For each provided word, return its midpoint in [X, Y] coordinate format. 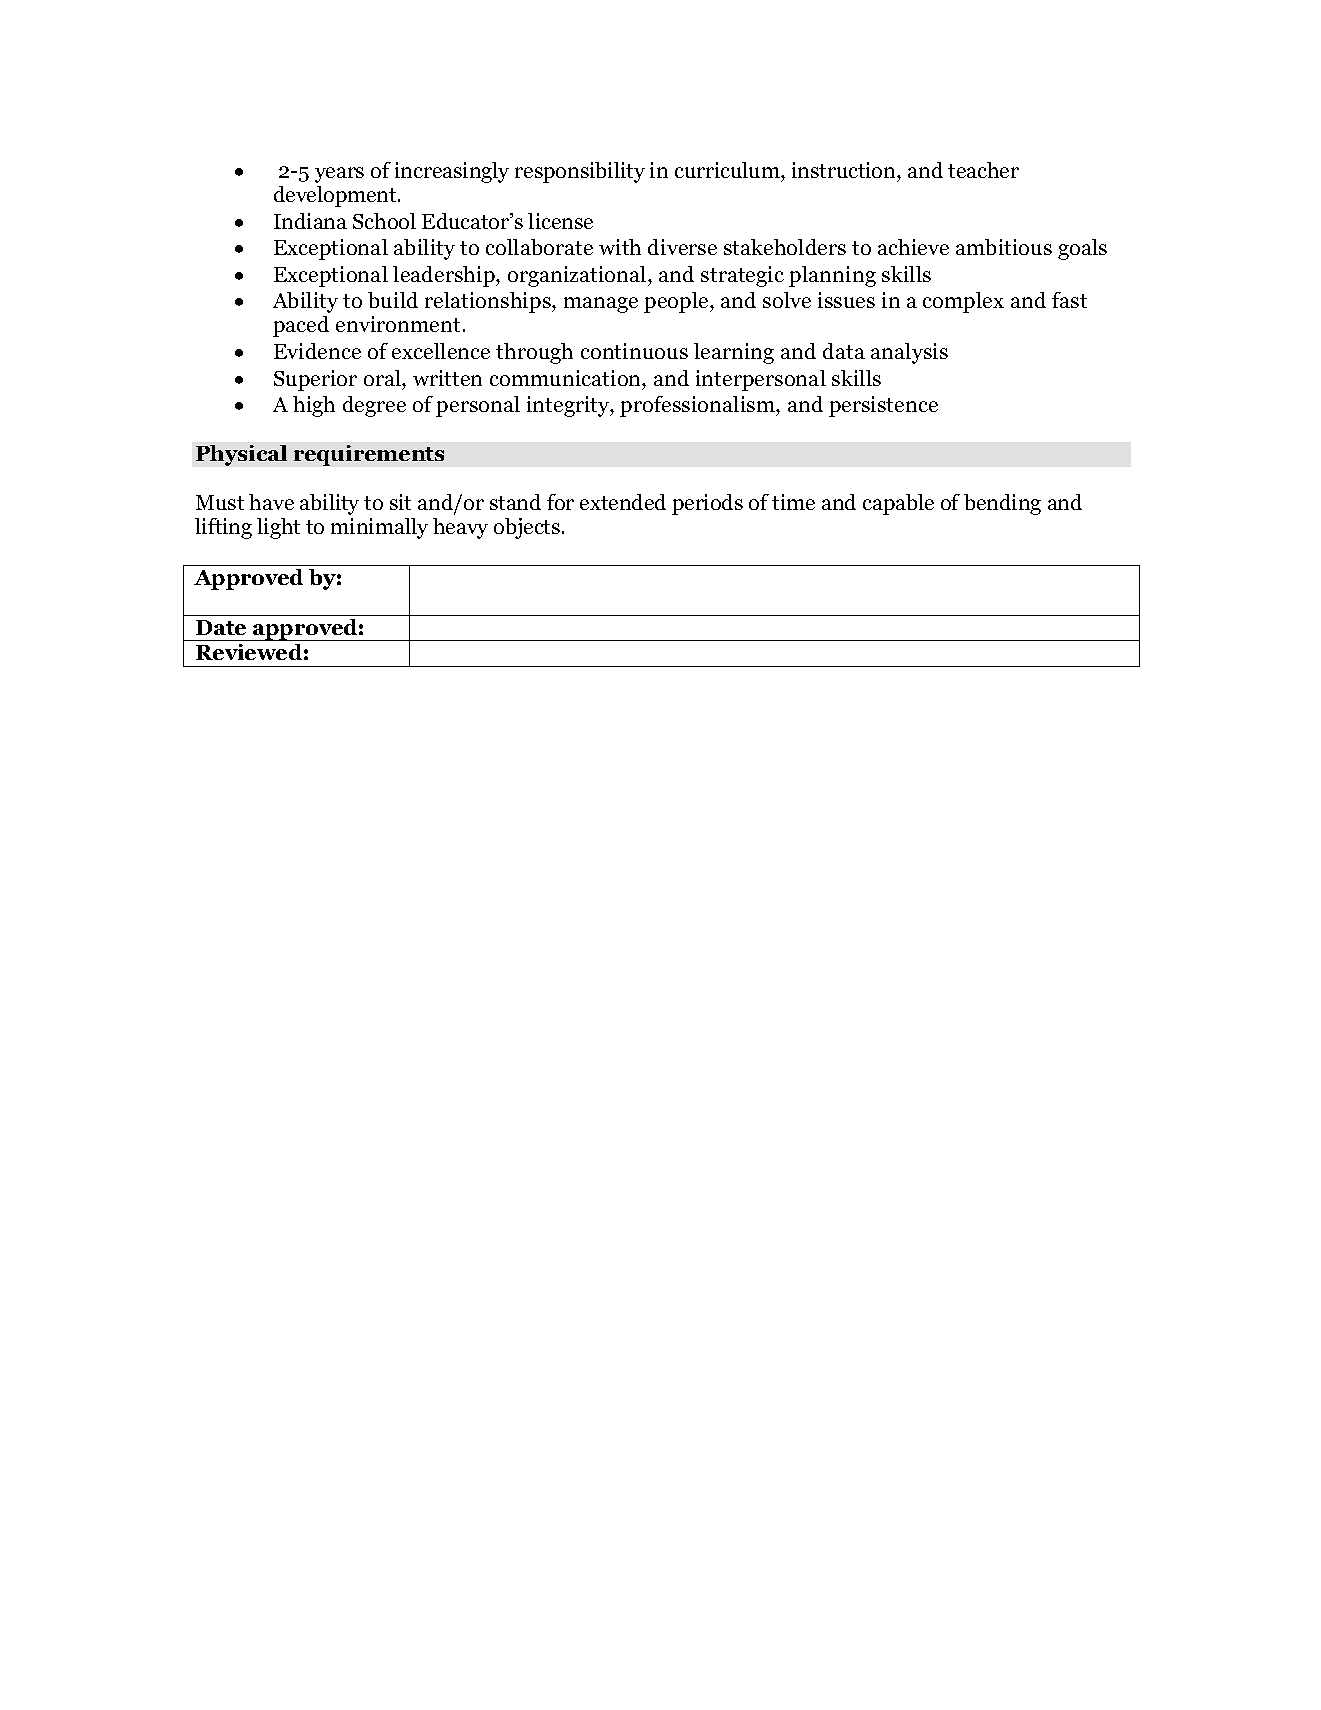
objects [528, 528]
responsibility [580, 172]
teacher [983, 170]
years [339, 175]
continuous [634, 351]
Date [221, 627]
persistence [883, 406]
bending [1002, 504]
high [314, 406]
